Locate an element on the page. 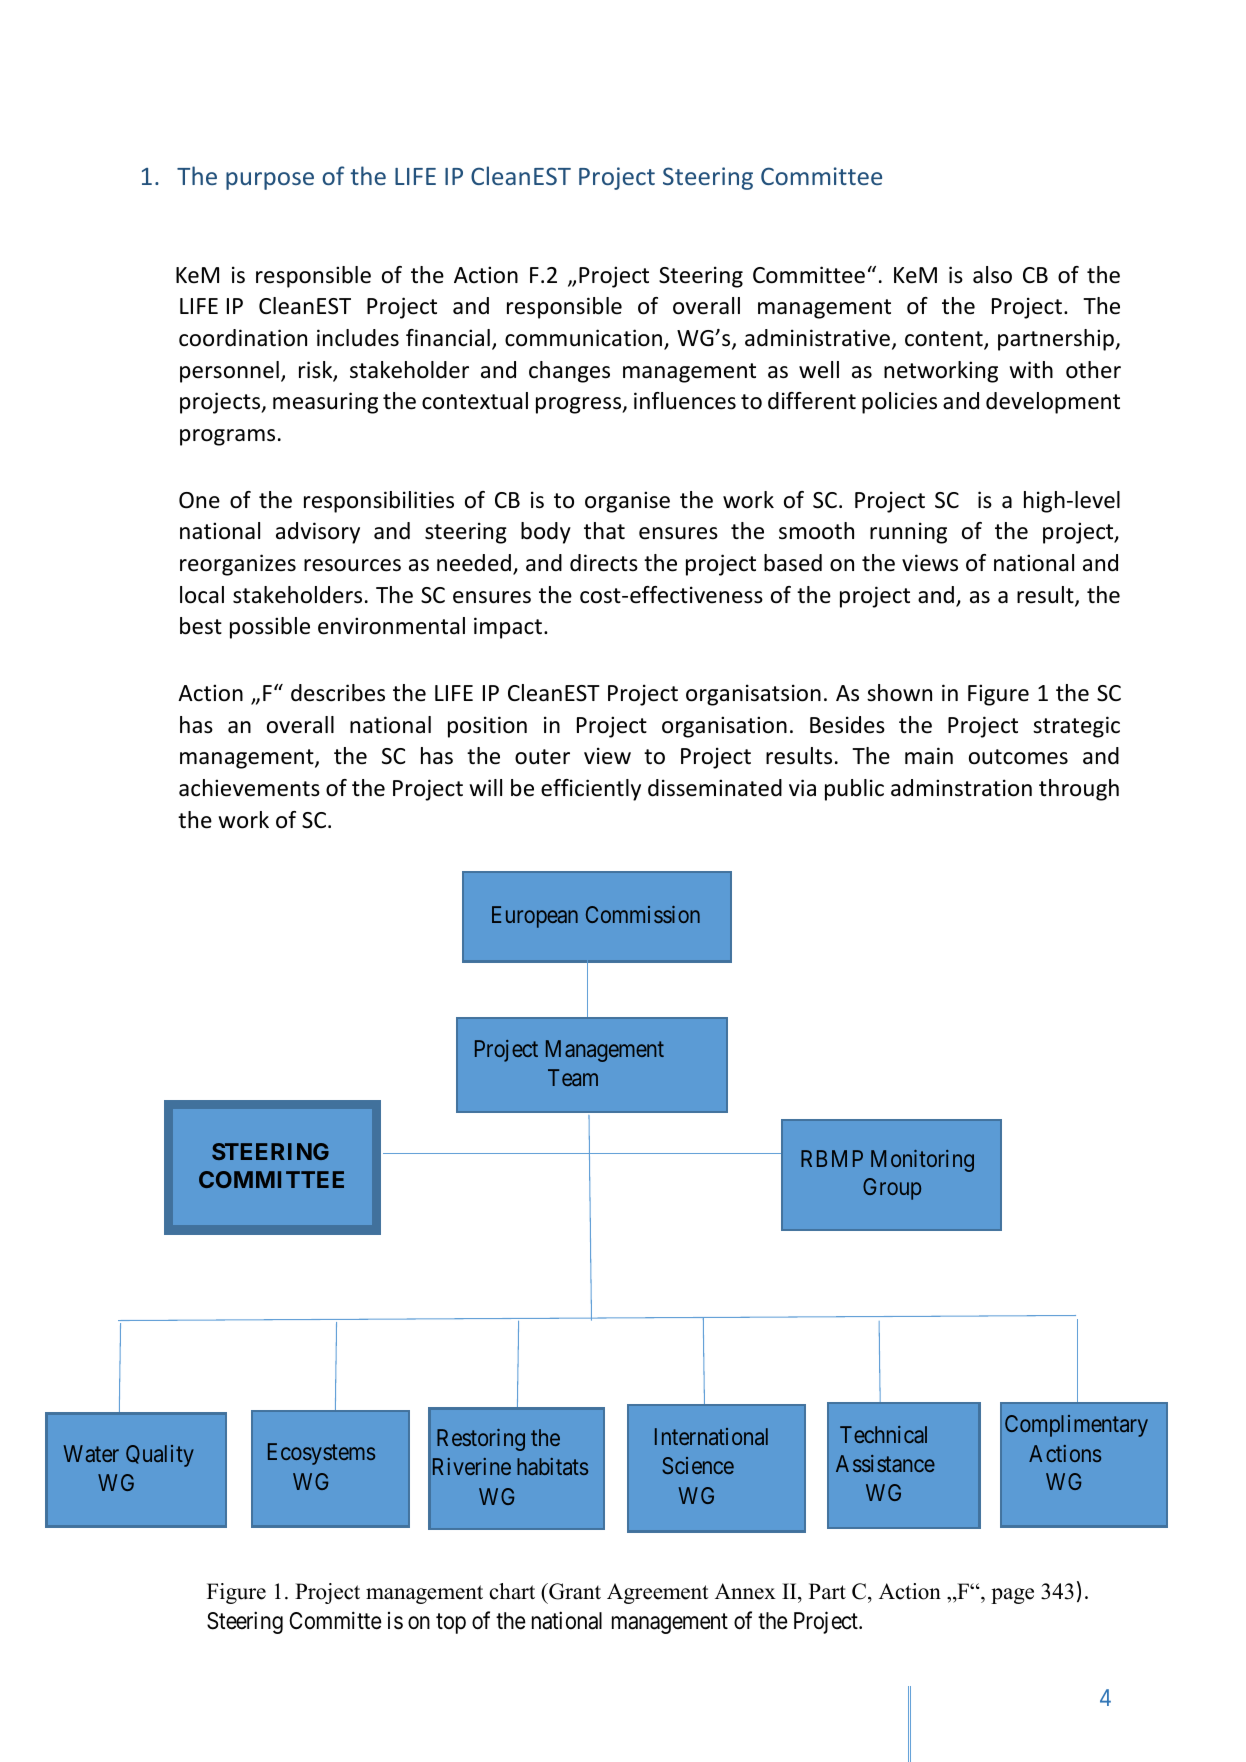 The image size is (1246, 1762). Ecosystems is located at coordinates (321, 1454).
